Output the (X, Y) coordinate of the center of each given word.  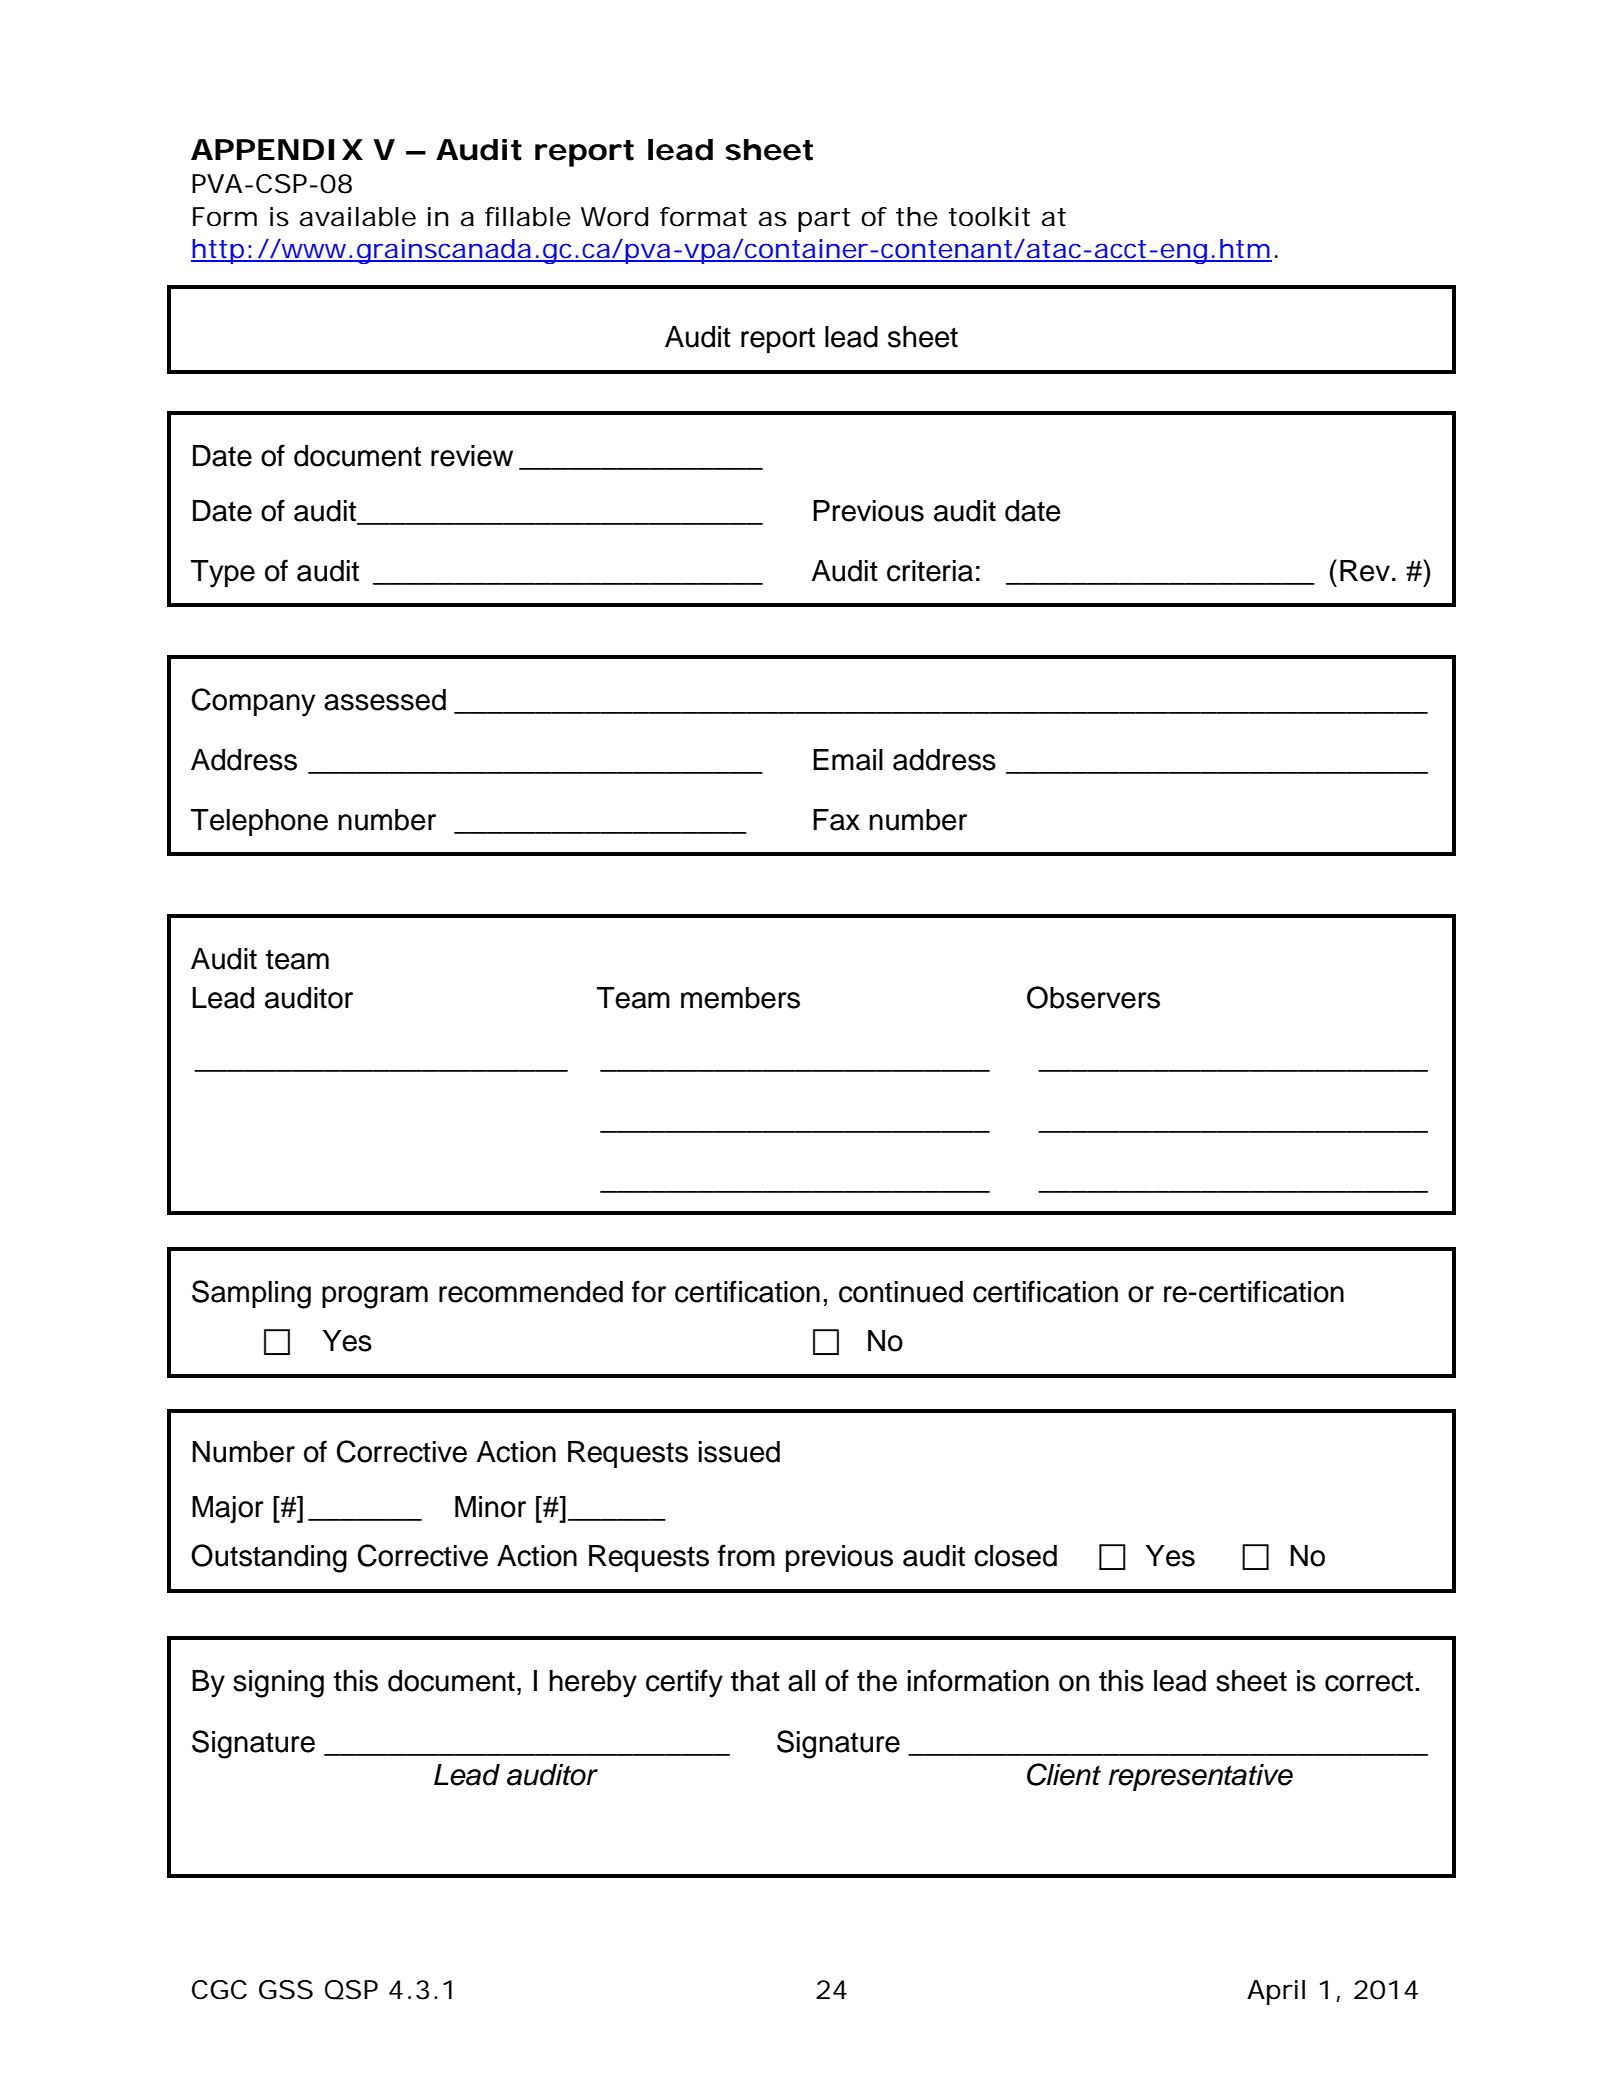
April (1276, 1992)
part (824, 220)
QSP (351, 1990)
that (755, 1681)
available (358, 217)
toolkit (989, 217)
